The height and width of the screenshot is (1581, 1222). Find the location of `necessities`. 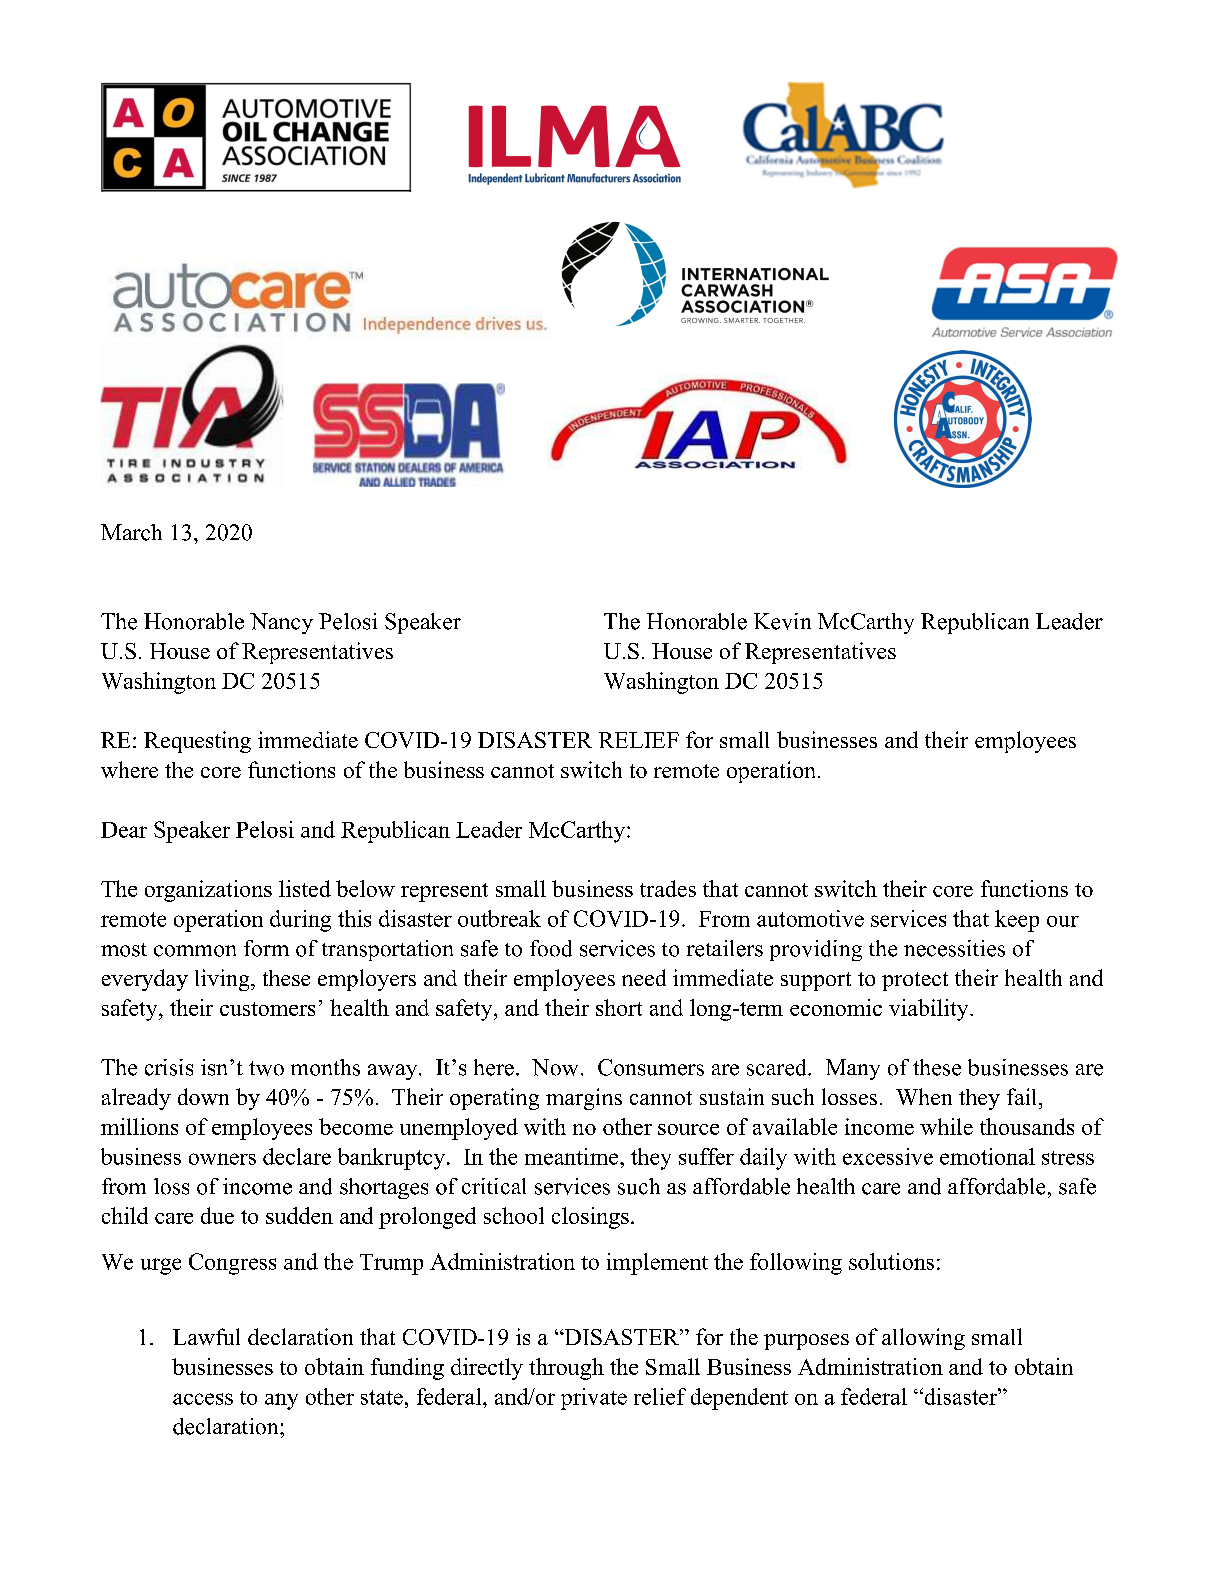

necessities is located at coordinates (954, 948).
